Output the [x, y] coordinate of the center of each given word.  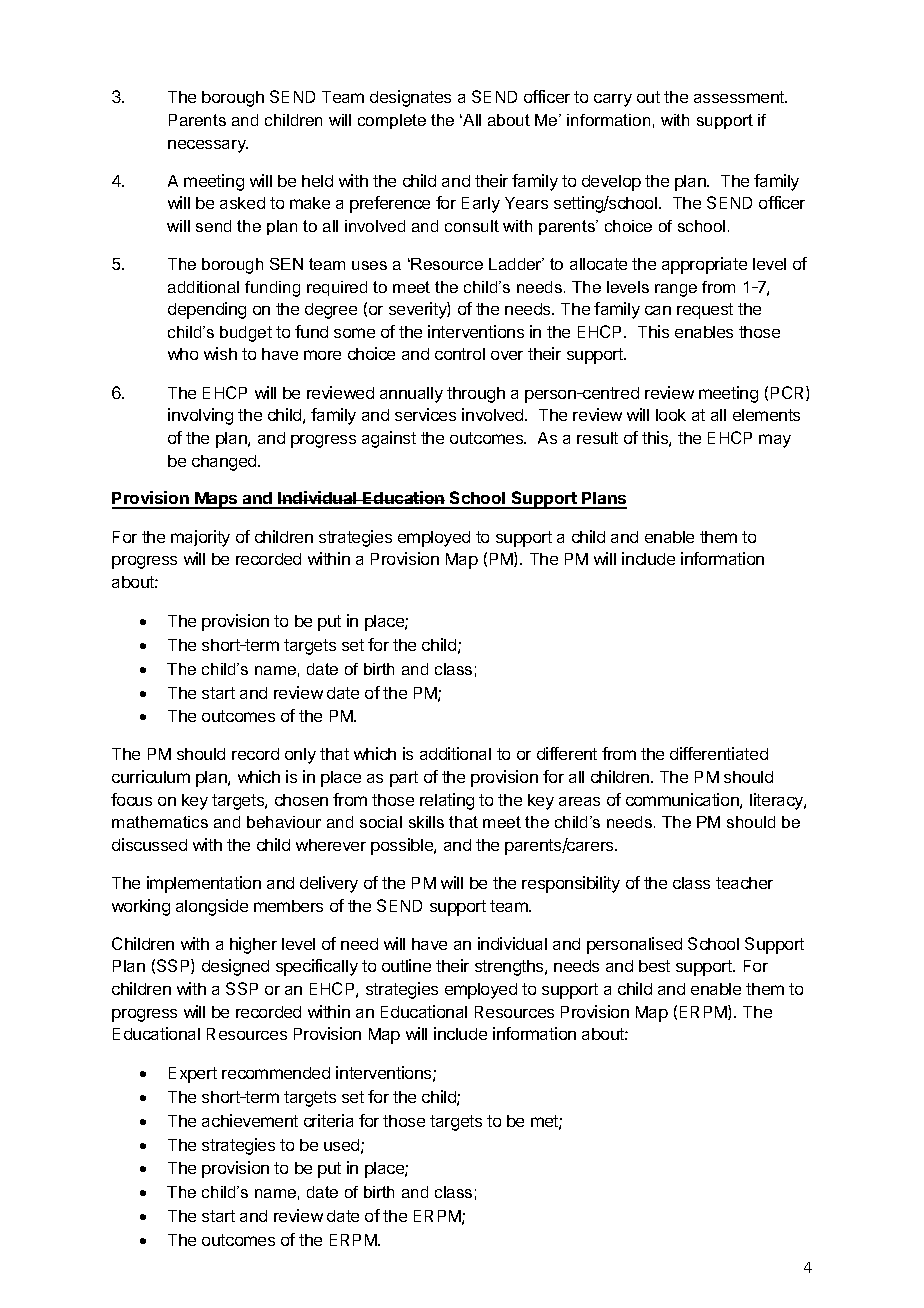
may [775, 441]
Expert [193, 1075]
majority [200, 538]
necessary [208, 146]
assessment [740, 97]
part [404, 779]
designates [410, 98]
